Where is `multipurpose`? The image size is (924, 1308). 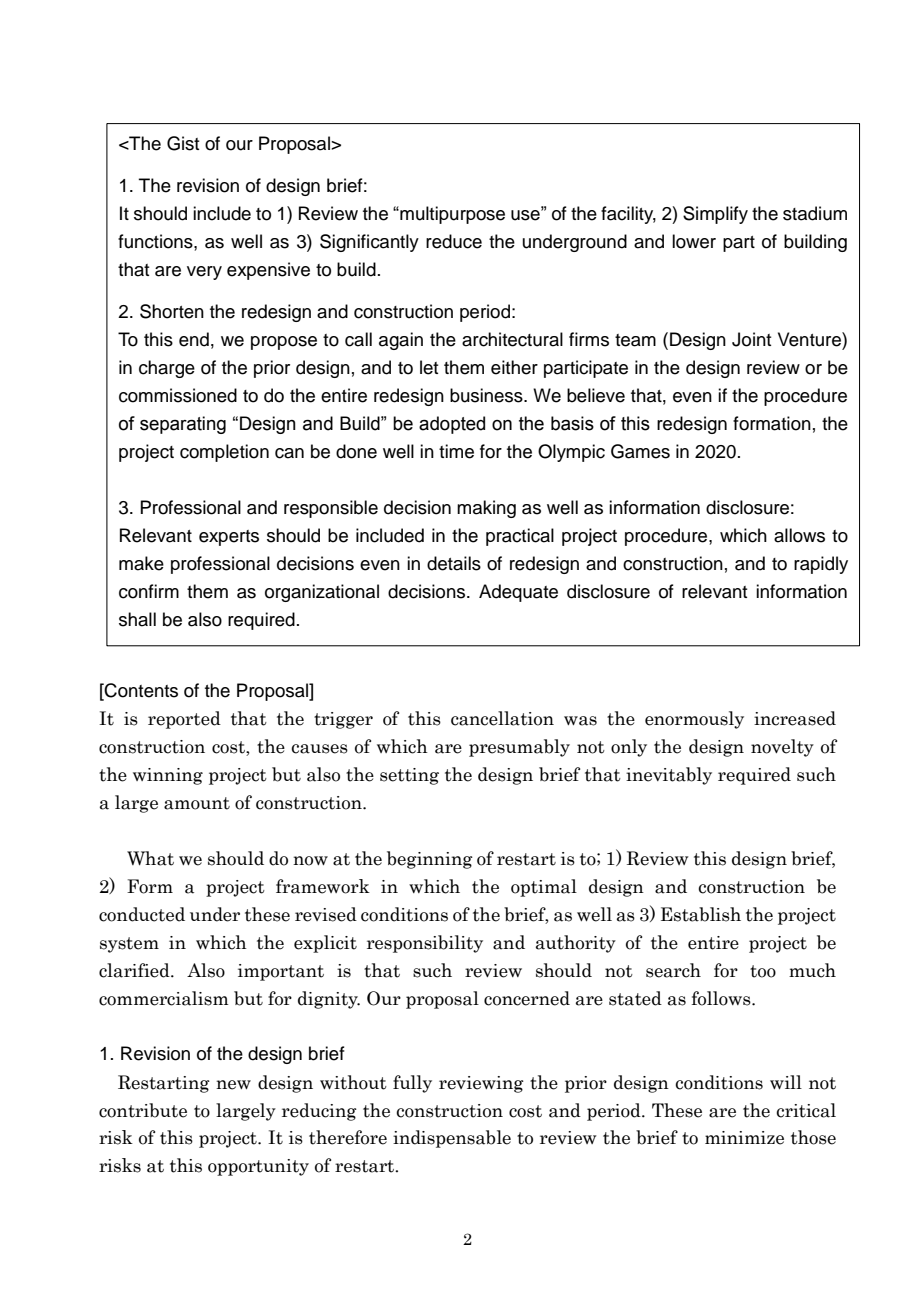
multipurpose is located at coordinates (451, 215).
